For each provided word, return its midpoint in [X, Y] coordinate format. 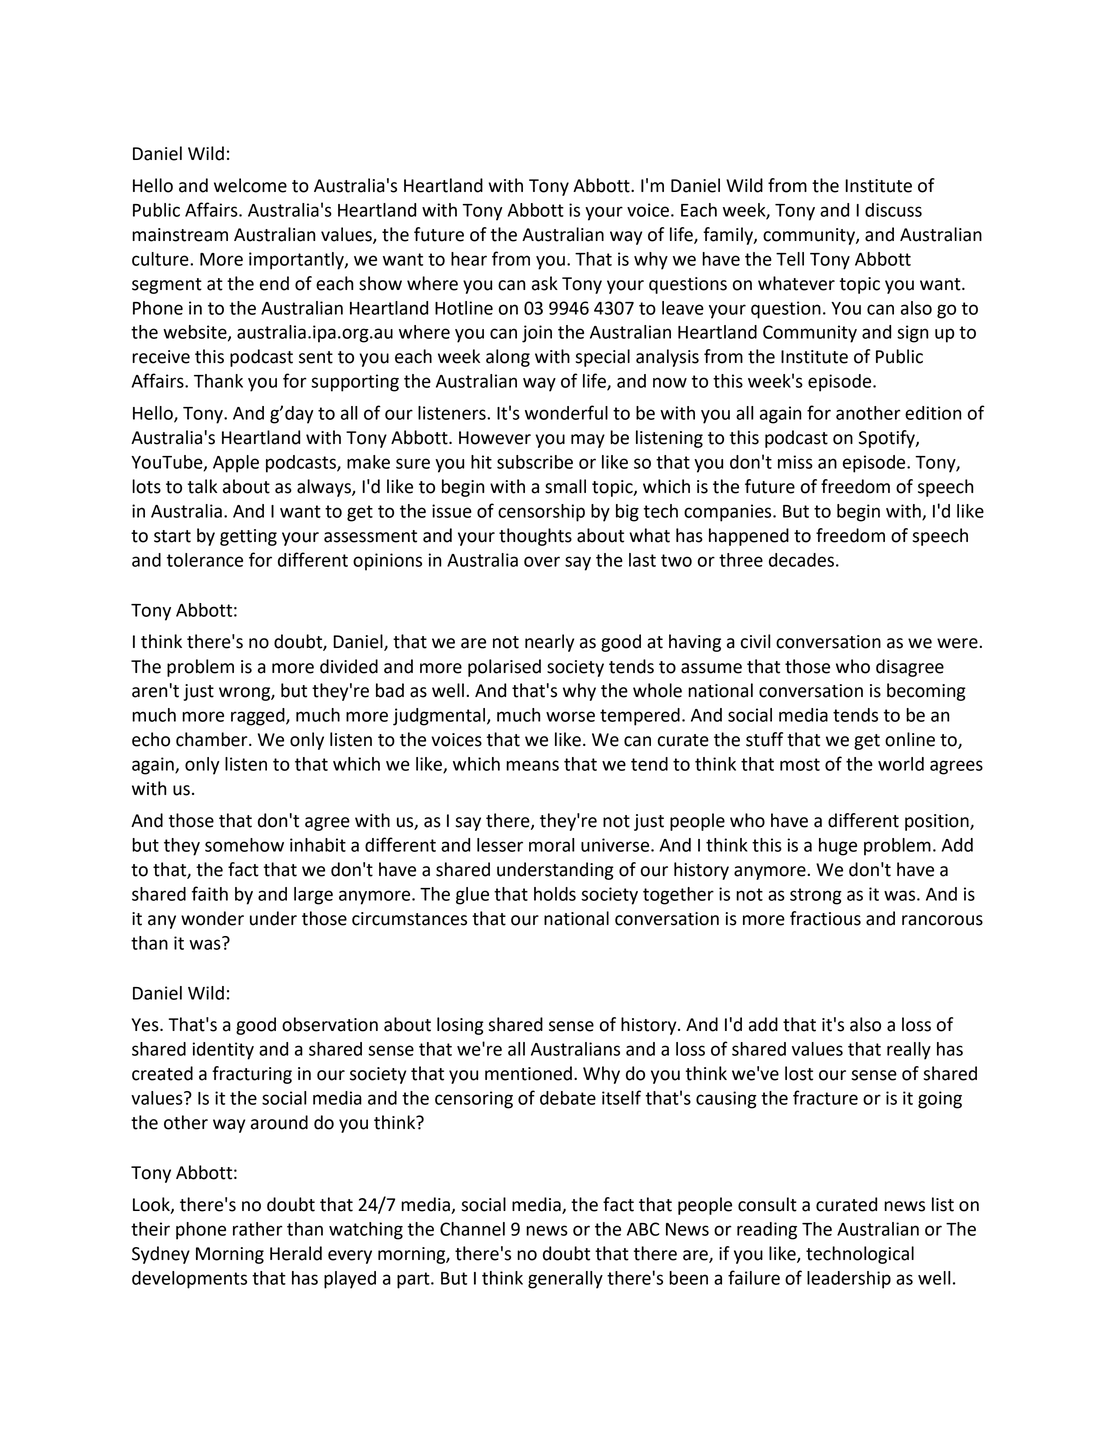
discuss [893, 210]
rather [258, 1229]
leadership [849, 1280]
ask [545, 283]
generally [565, 1280]
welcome [250, 185]
